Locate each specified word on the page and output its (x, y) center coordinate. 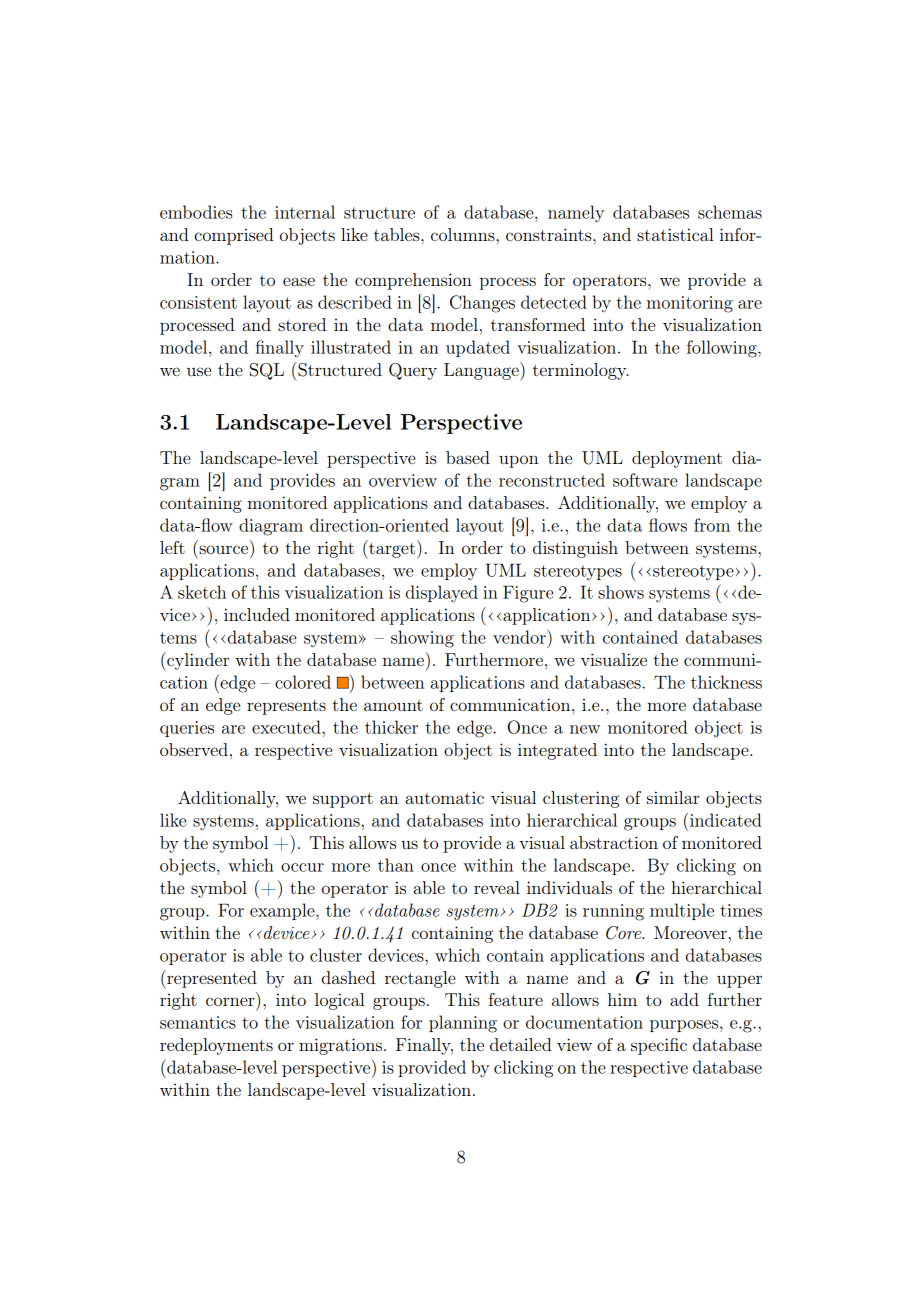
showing (422, 639)
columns (464, 234)
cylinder (197, 661)
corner (230, 1001)
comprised (234, 236)
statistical (675, 234)
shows (621, 592)
